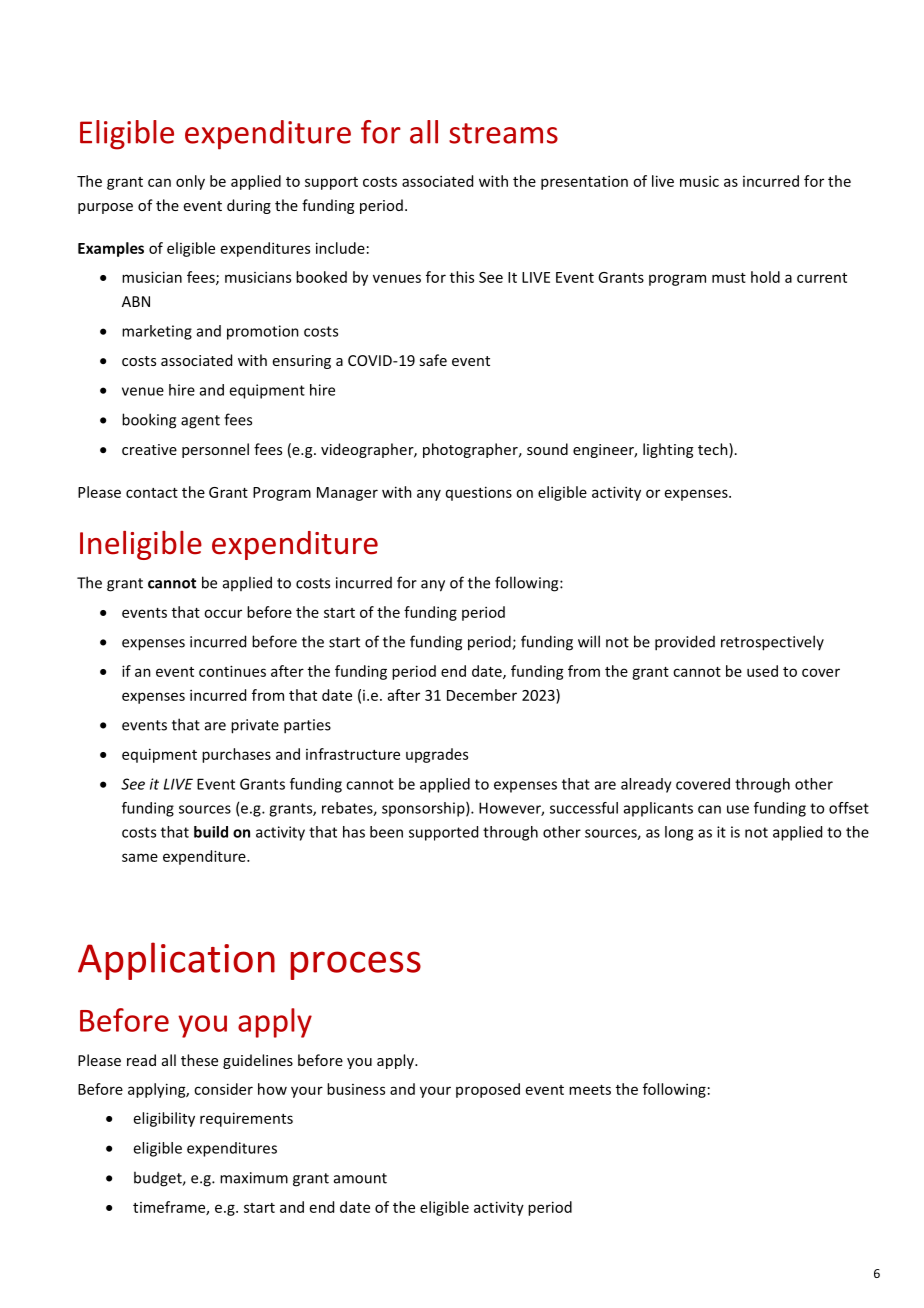 The image size is (924, 1308). What do you see at coordinates (762, 671) in the screenshot?
I see `used` at bounding box center [762, 671].
